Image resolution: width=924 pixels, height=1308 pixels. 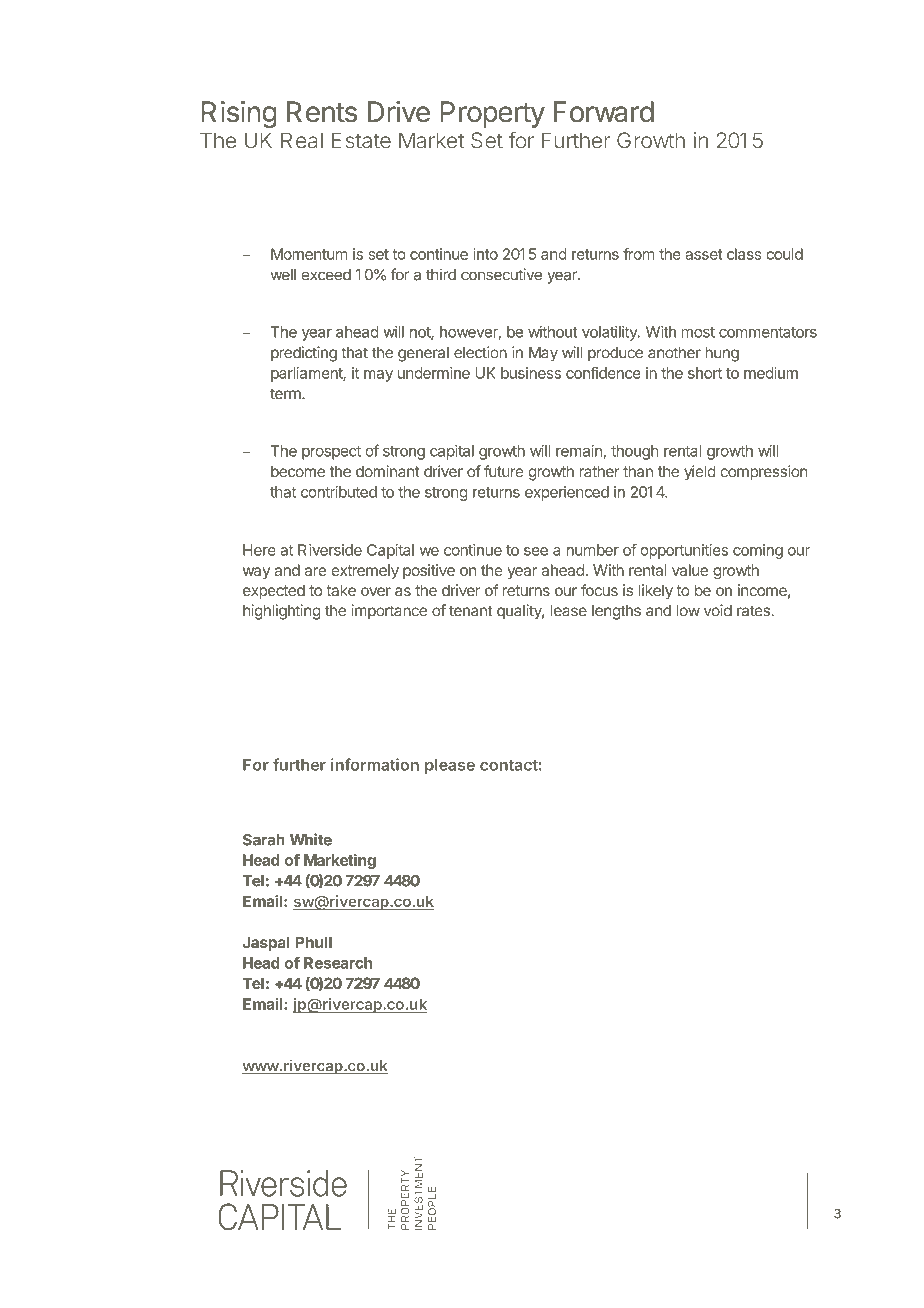 I want to click on Property, so click(x=492, y=114).
